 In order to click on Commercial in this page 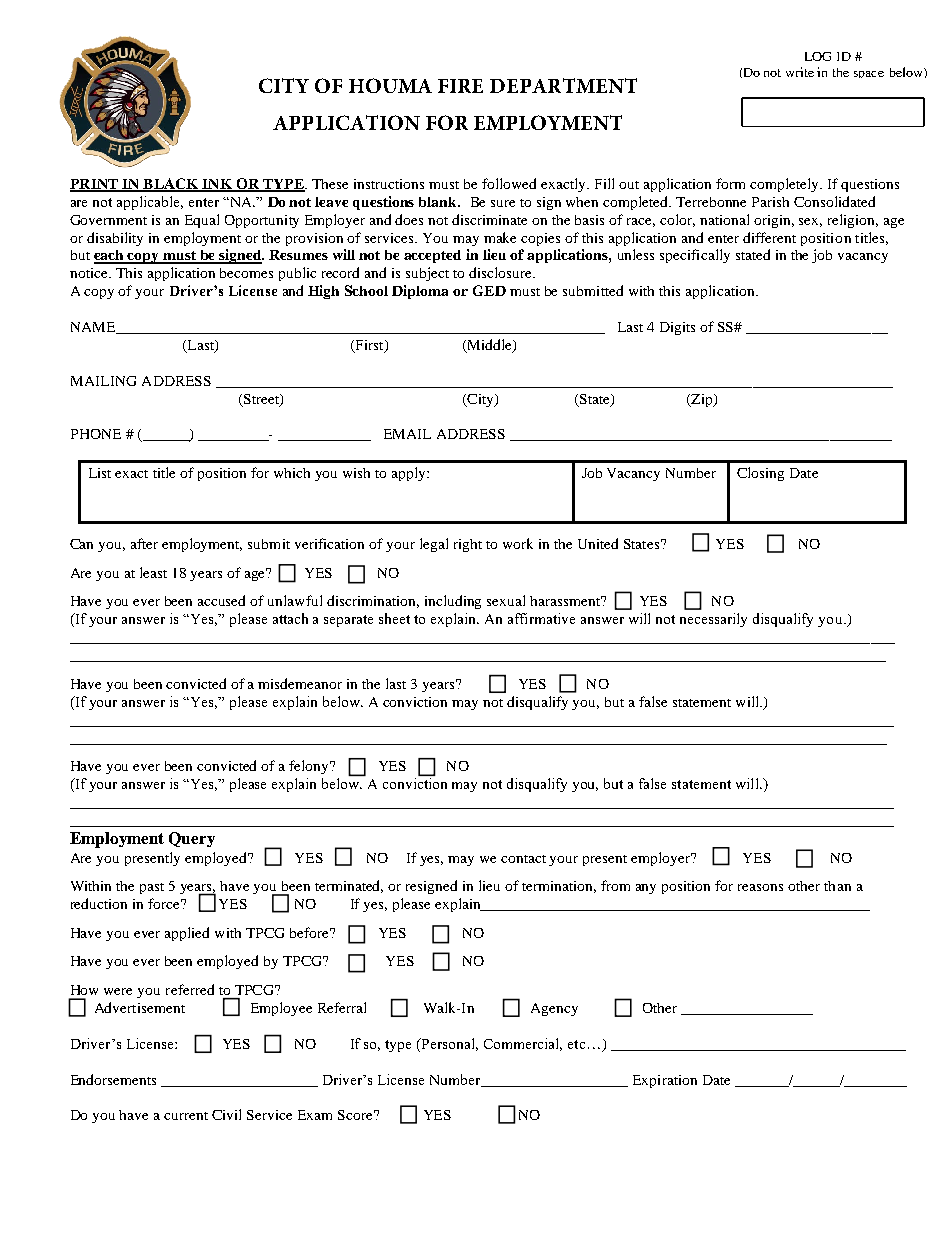, I will do `click(523, 1044)`.
